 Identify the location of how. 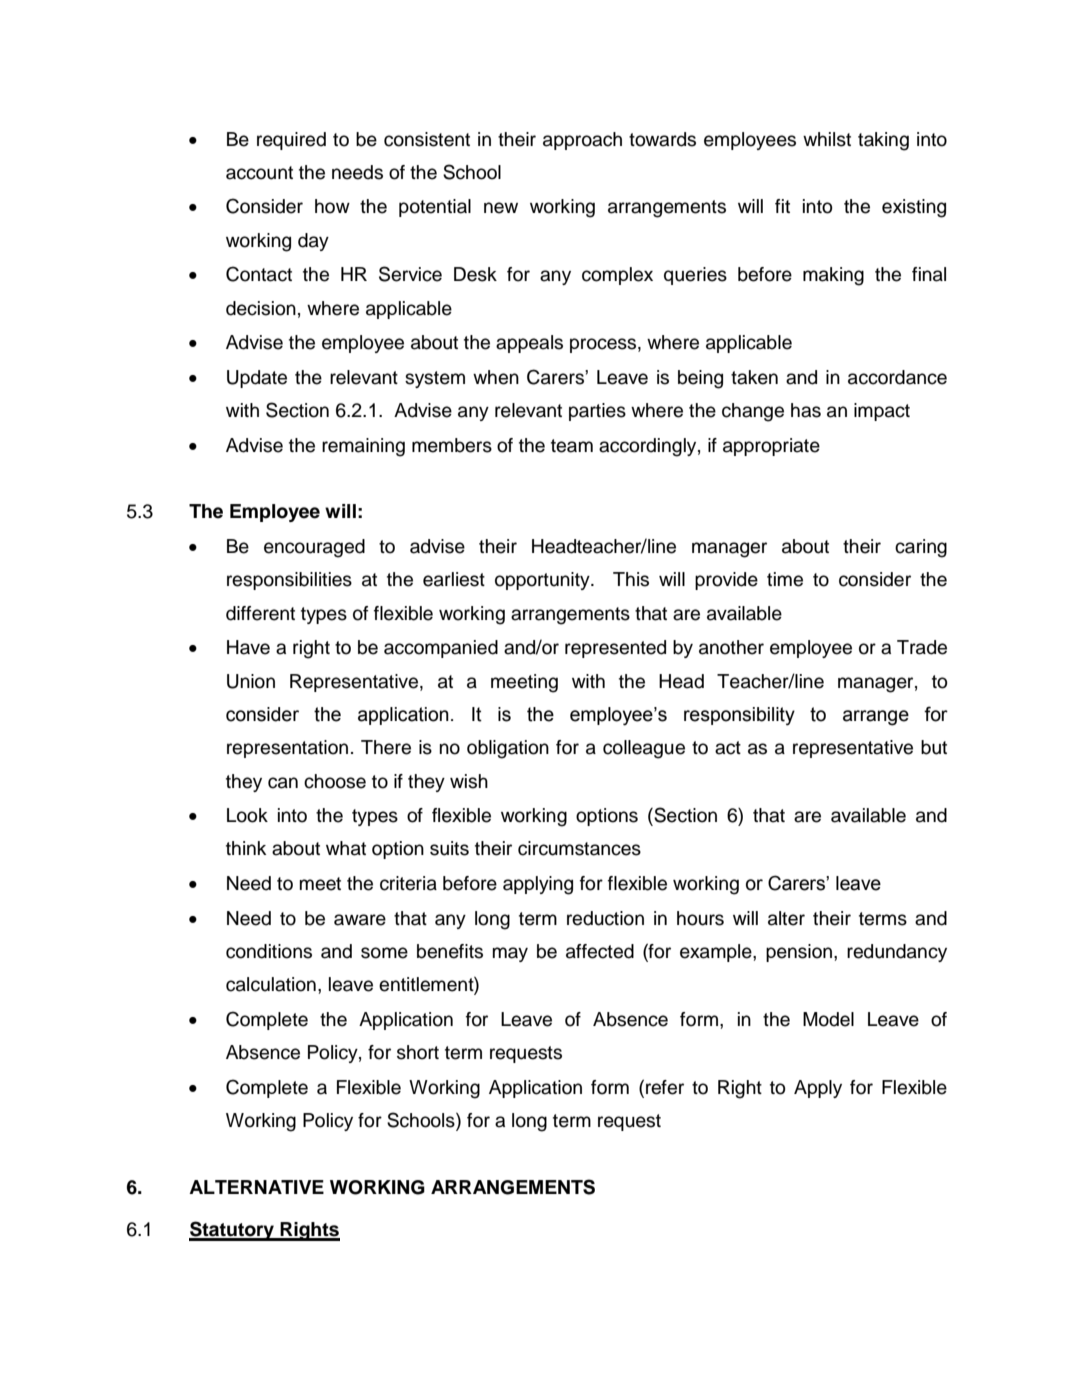
(332, 206).
